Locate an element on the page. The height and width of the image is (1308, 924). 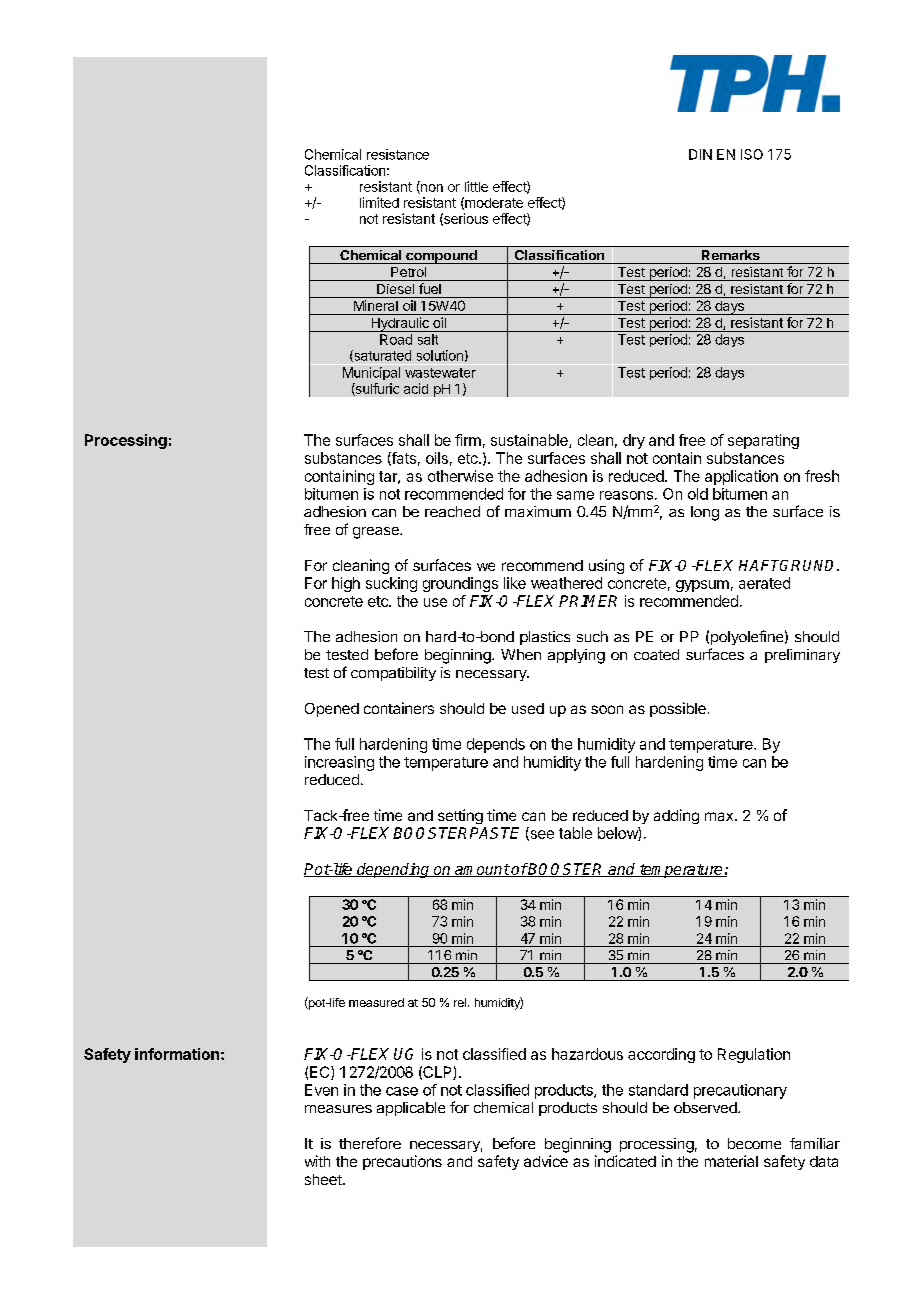
wastewater is located at coordinates (440, 373).
